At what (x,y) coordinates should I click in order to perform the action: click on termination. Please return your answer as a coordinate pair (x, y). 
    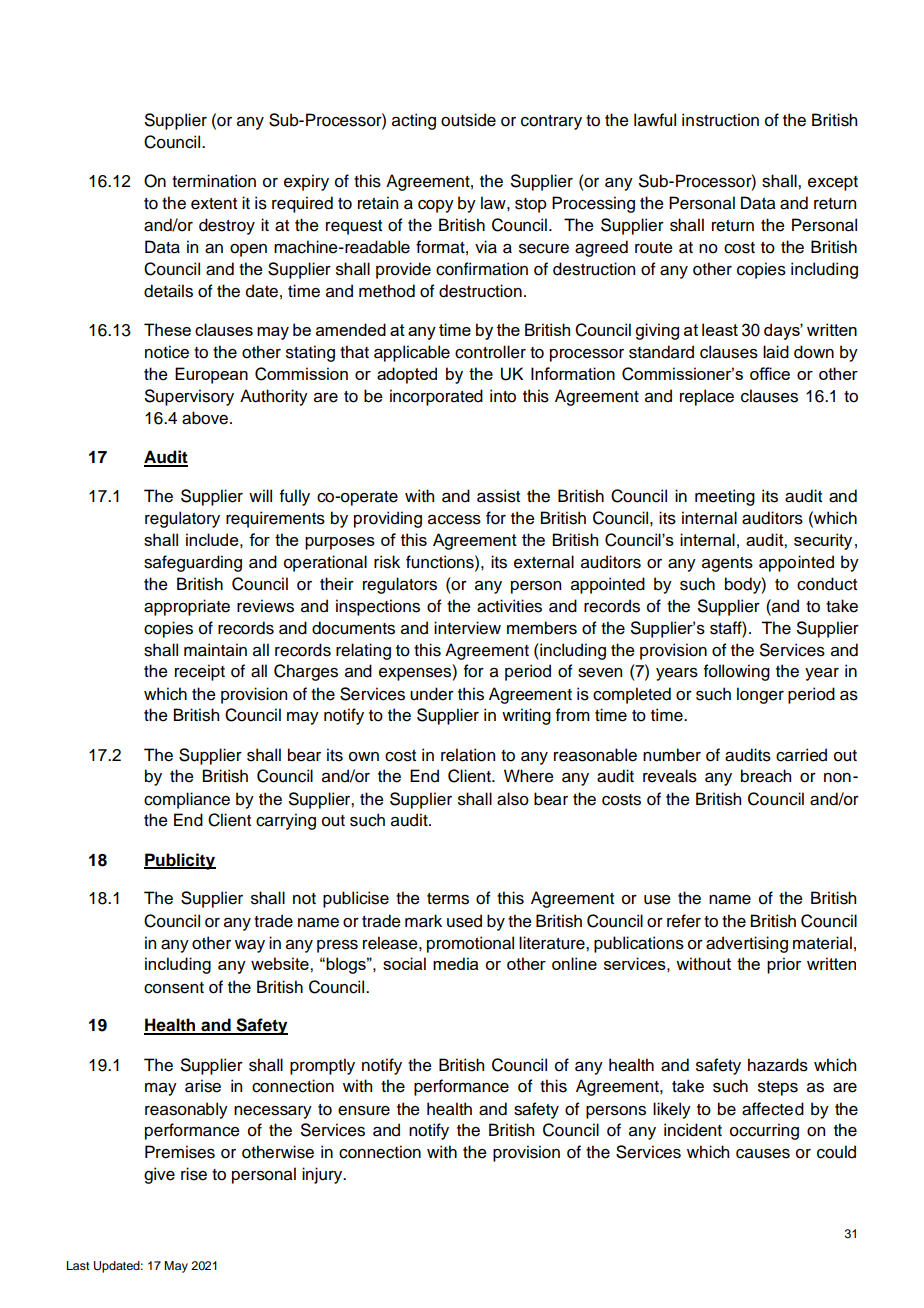
    Looking at the image, I should click on (214, 181).
